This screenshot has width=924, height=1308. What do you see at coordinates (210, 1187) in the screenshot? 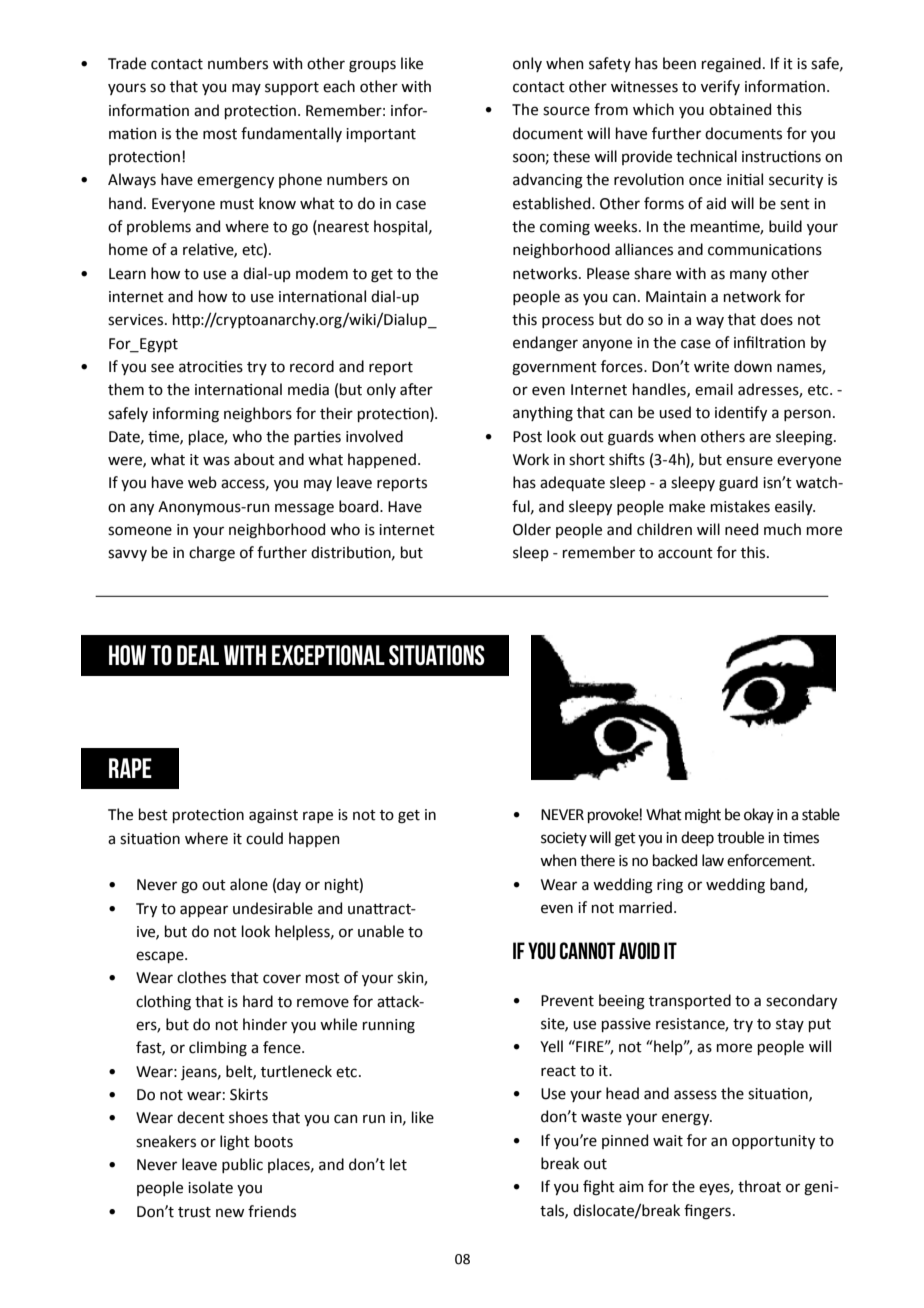
I see `isolate` at bounding box center [210, 1187].
